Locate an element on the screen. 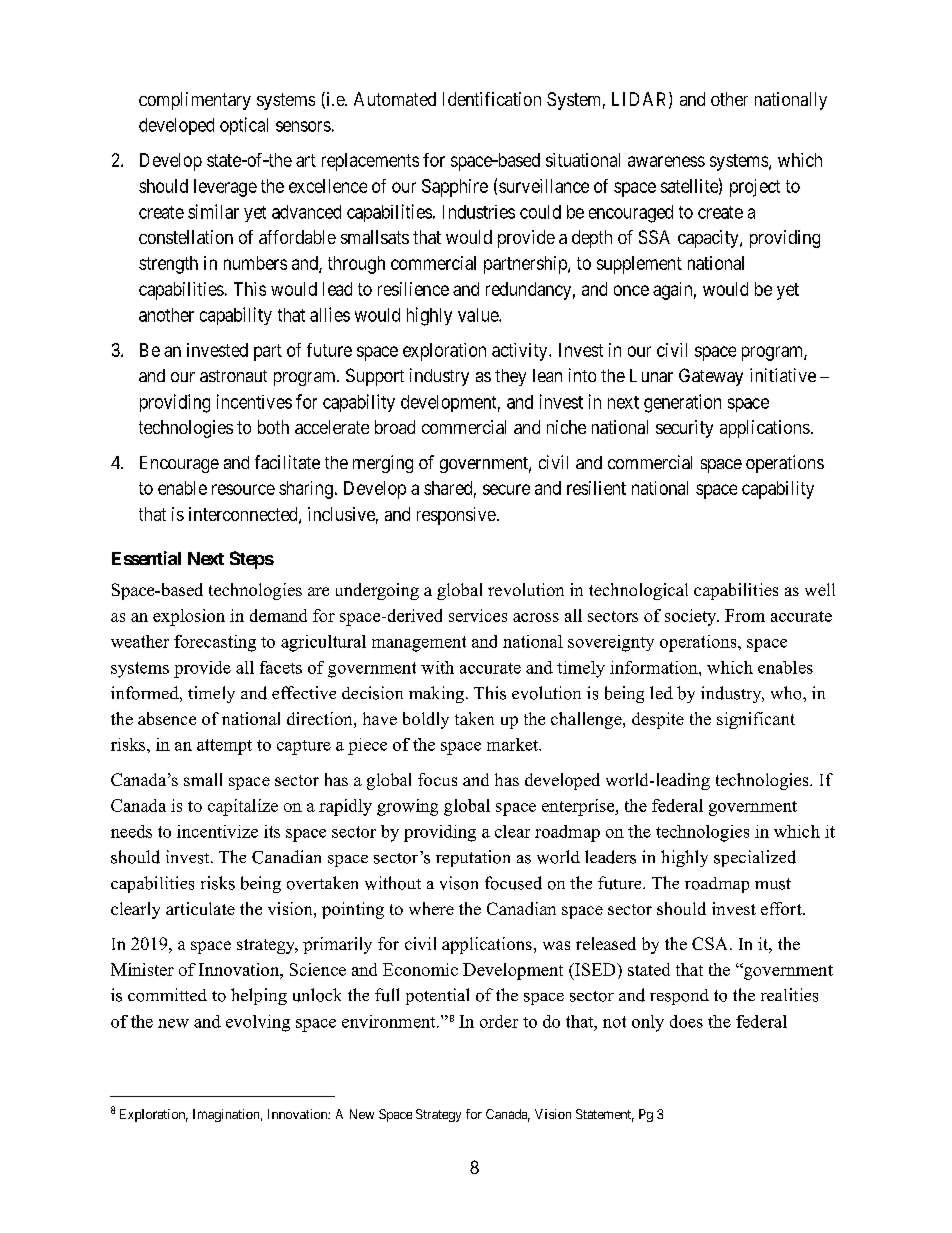  realities is located at coordinates (789, 995).
